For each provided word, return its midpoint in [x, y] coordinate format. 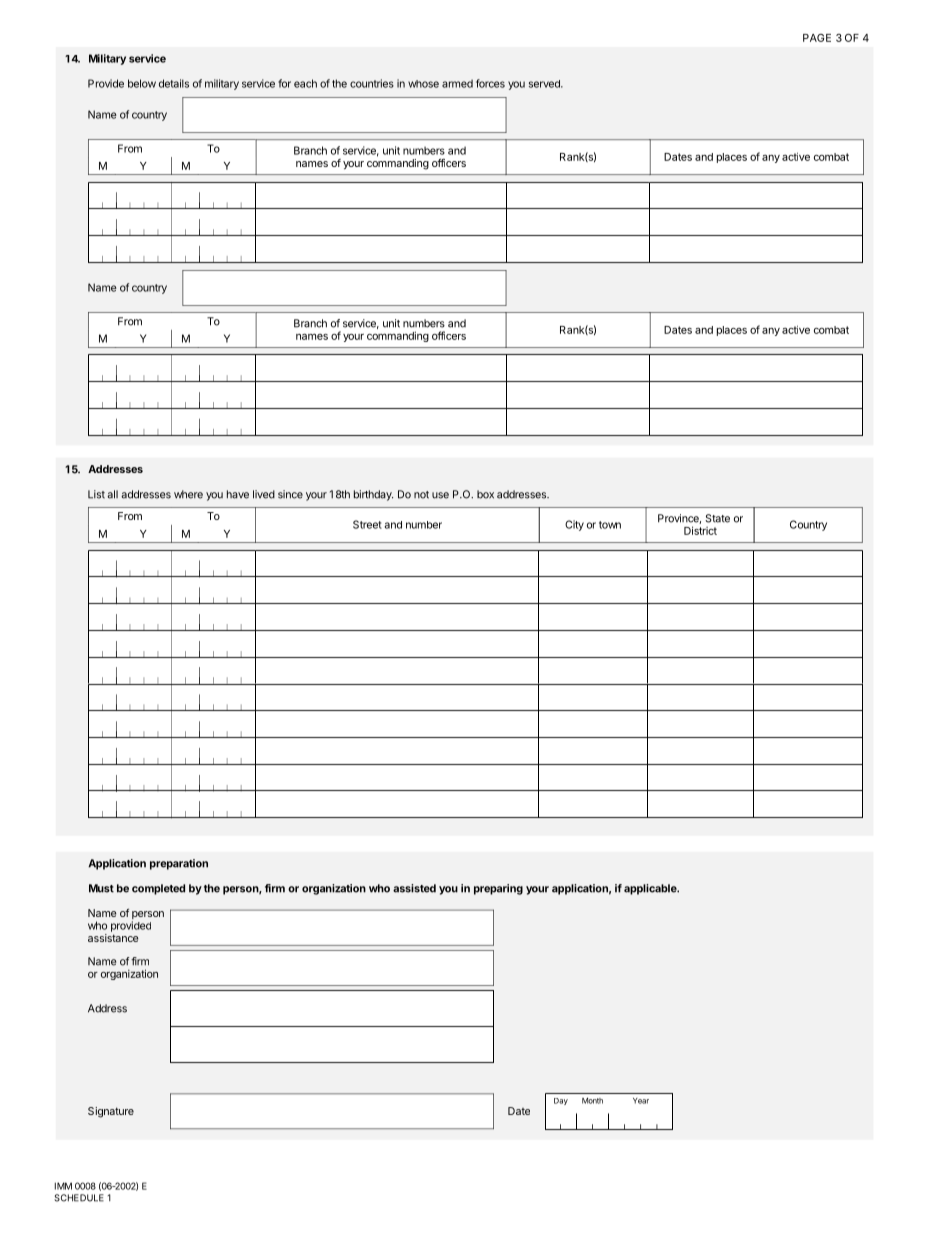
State [717, 518]
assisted [414, 888]
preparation [179, 864]
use [440, 495]
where [188, 494]
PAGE [817, 38]
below [142, 83]
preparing [498, 889]
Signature [111, 1112]
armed [457, 83]
